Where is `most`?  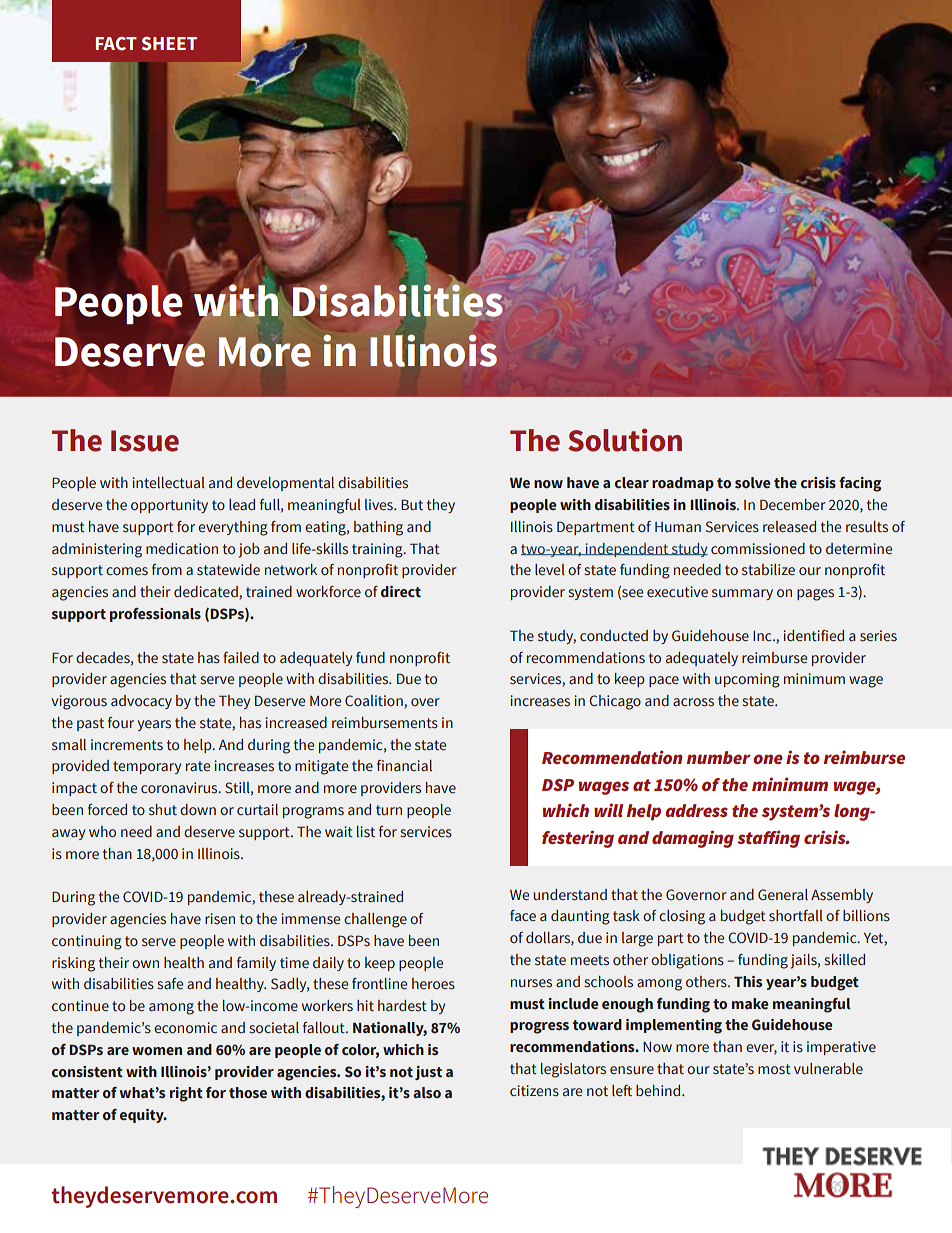
most is located at coordinates (774, 1069).
